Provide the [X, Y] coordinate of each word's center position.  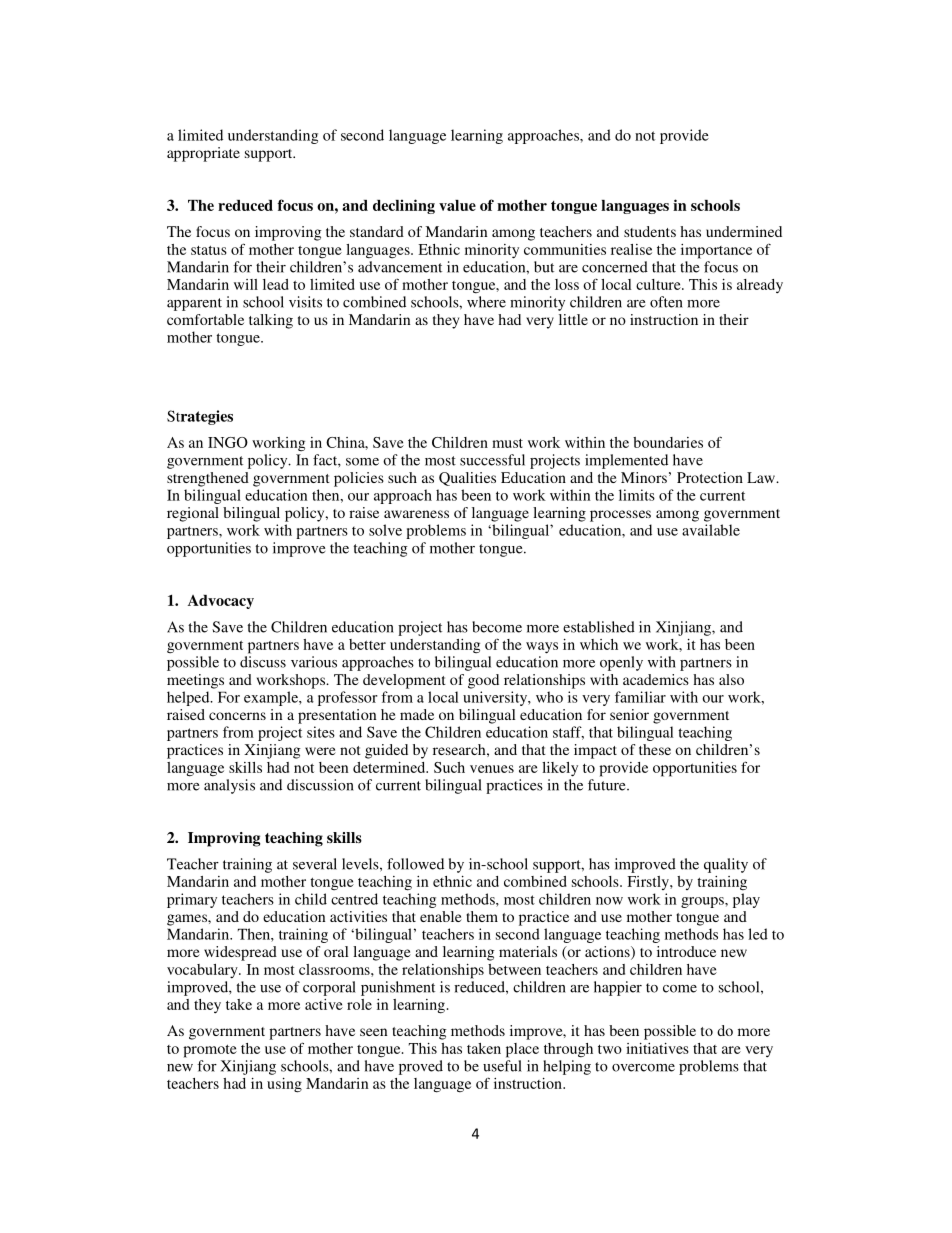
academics [656, 679]
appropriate [203, 154]
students [650, 231]
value [457, 205]
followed [415, 864]
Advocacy [221, 602]
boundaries [668, 442]
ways [542, 648]
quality [726, 865]
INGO [228, 442]
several [315, 864]
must [507, 443]
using [284, 1085]
